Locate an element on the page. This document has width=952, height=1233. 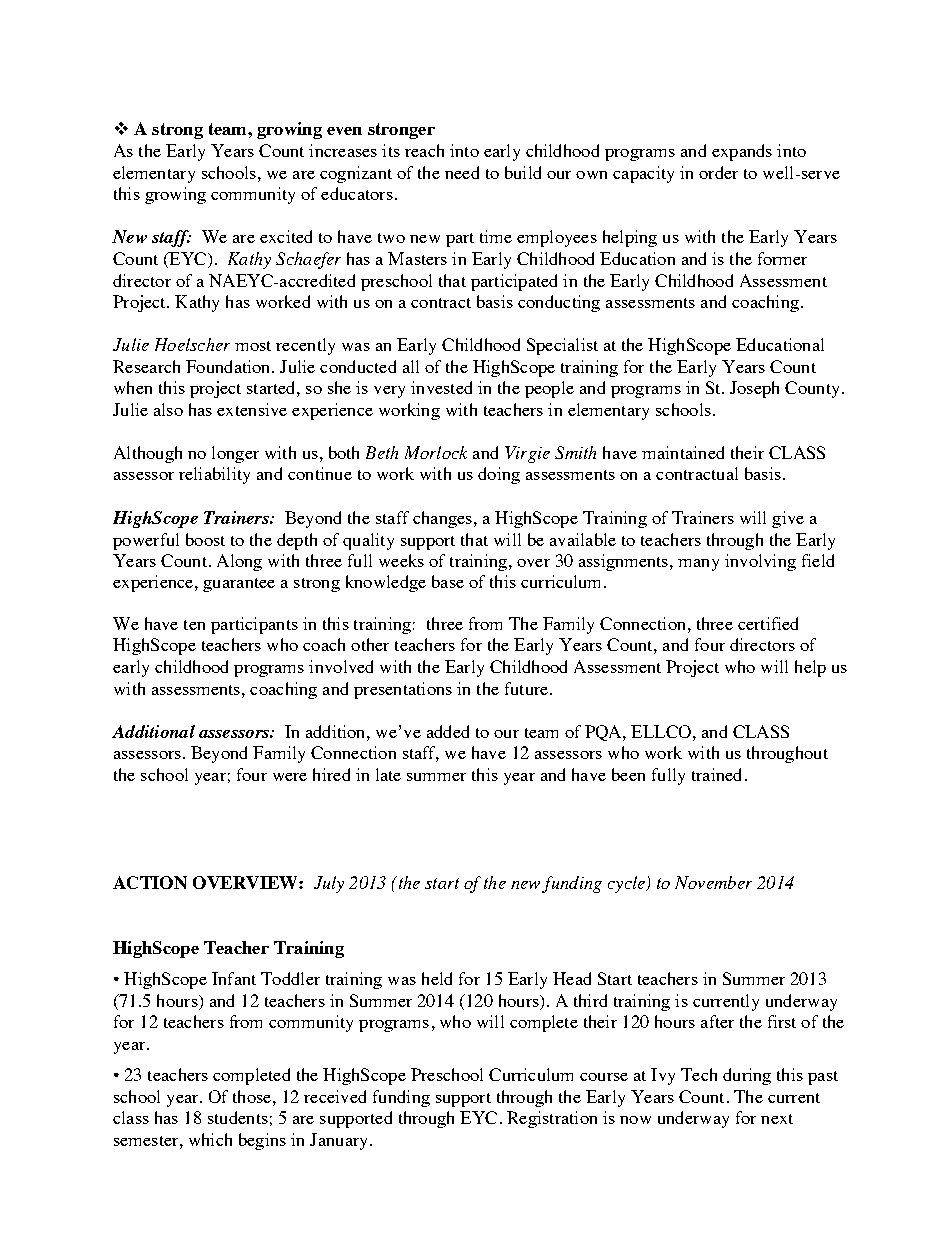
expands is located at coordinates (742, 152).
